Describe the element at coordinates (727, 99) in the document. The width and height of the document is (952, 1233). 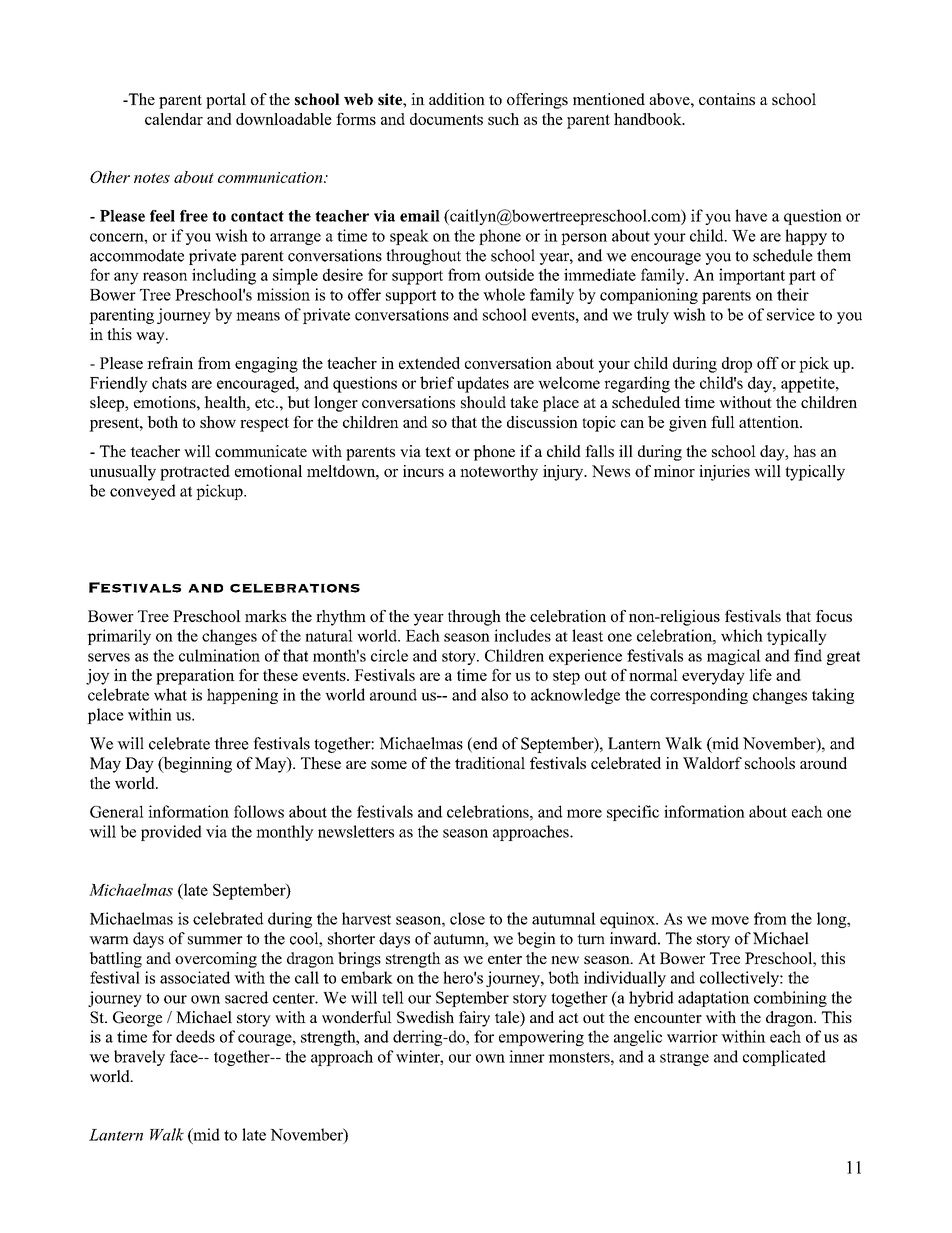
I see `contains` at that location.
